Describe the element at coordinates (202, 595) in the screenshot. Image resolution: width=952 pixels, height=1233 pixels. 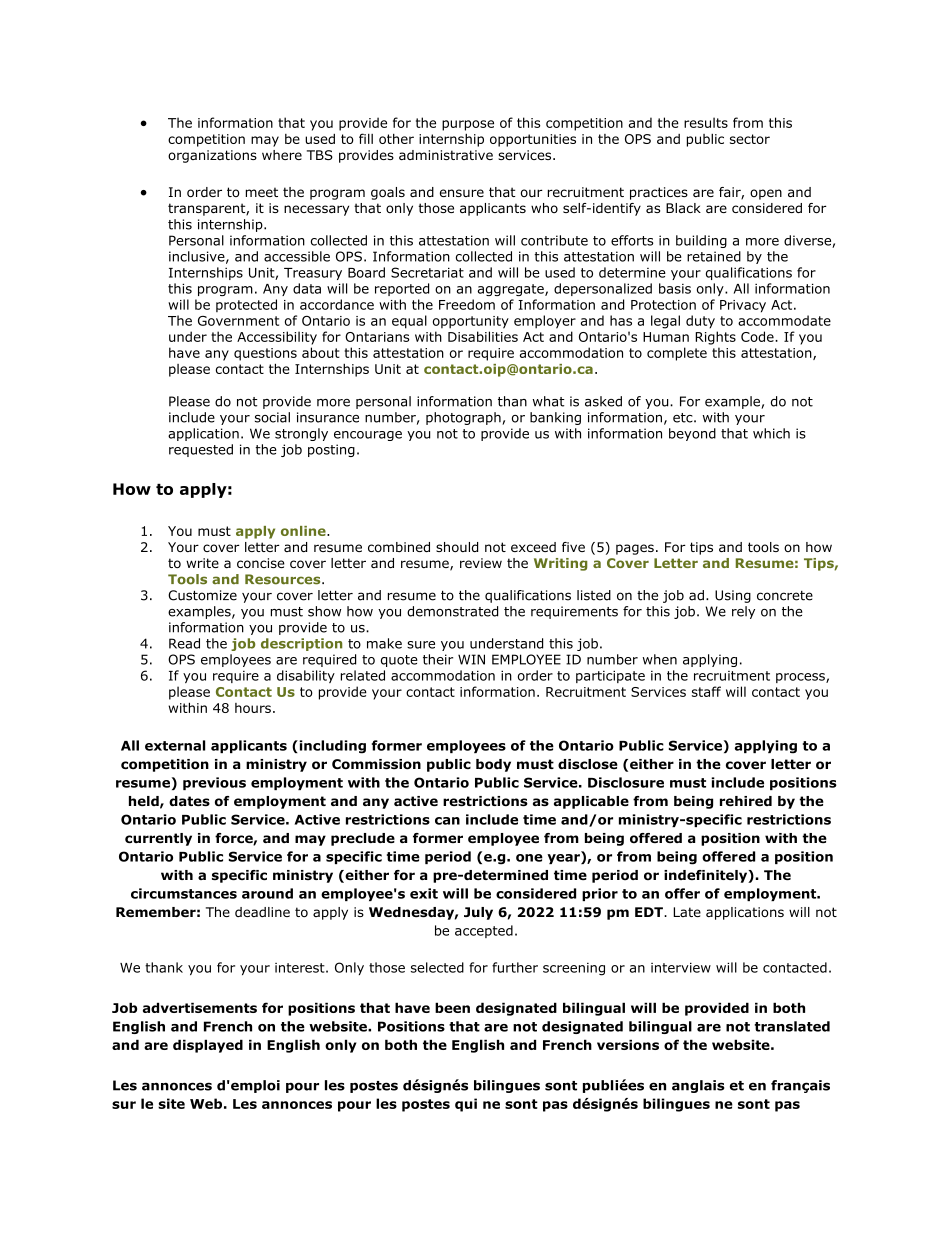
I see `Customize` at that location.
